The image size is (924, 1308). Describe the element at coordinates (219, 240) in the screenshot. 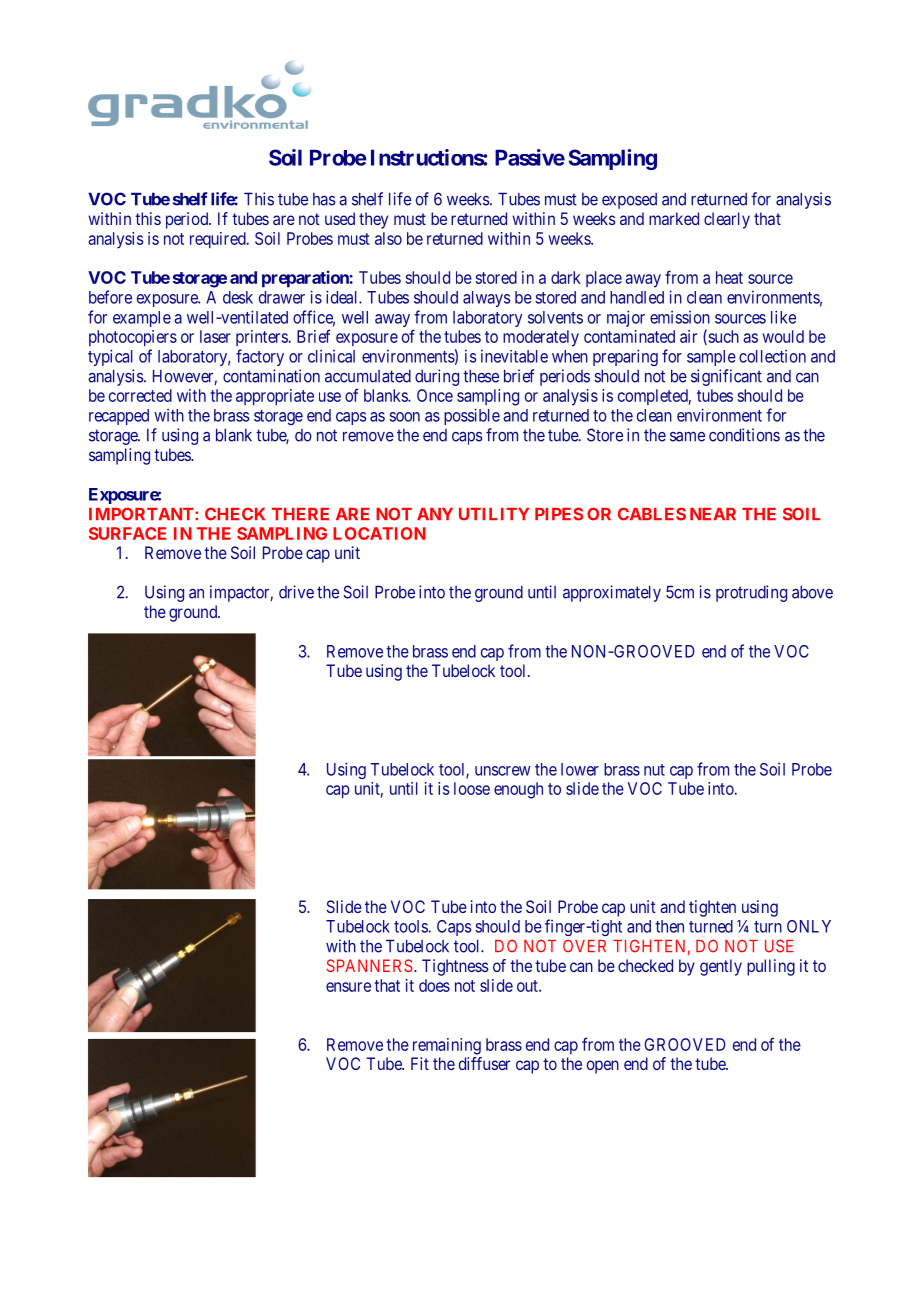

I see `required` at that location.
